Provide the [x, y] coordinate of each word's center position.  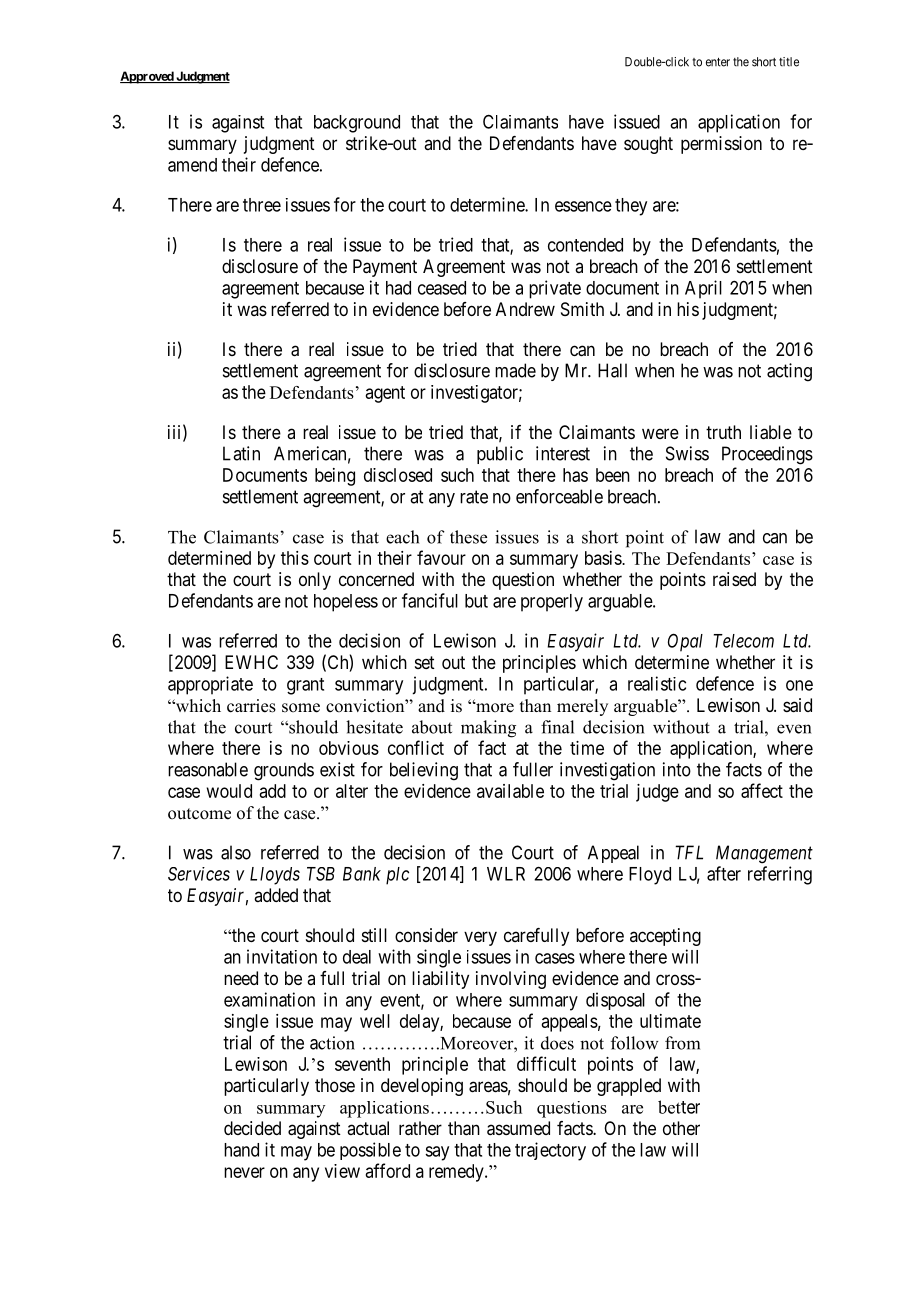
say [437, 1153]
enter [718, 62]
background [357, 124]
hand [241, 1150]
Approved [147, 77]
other [681, 1128]
